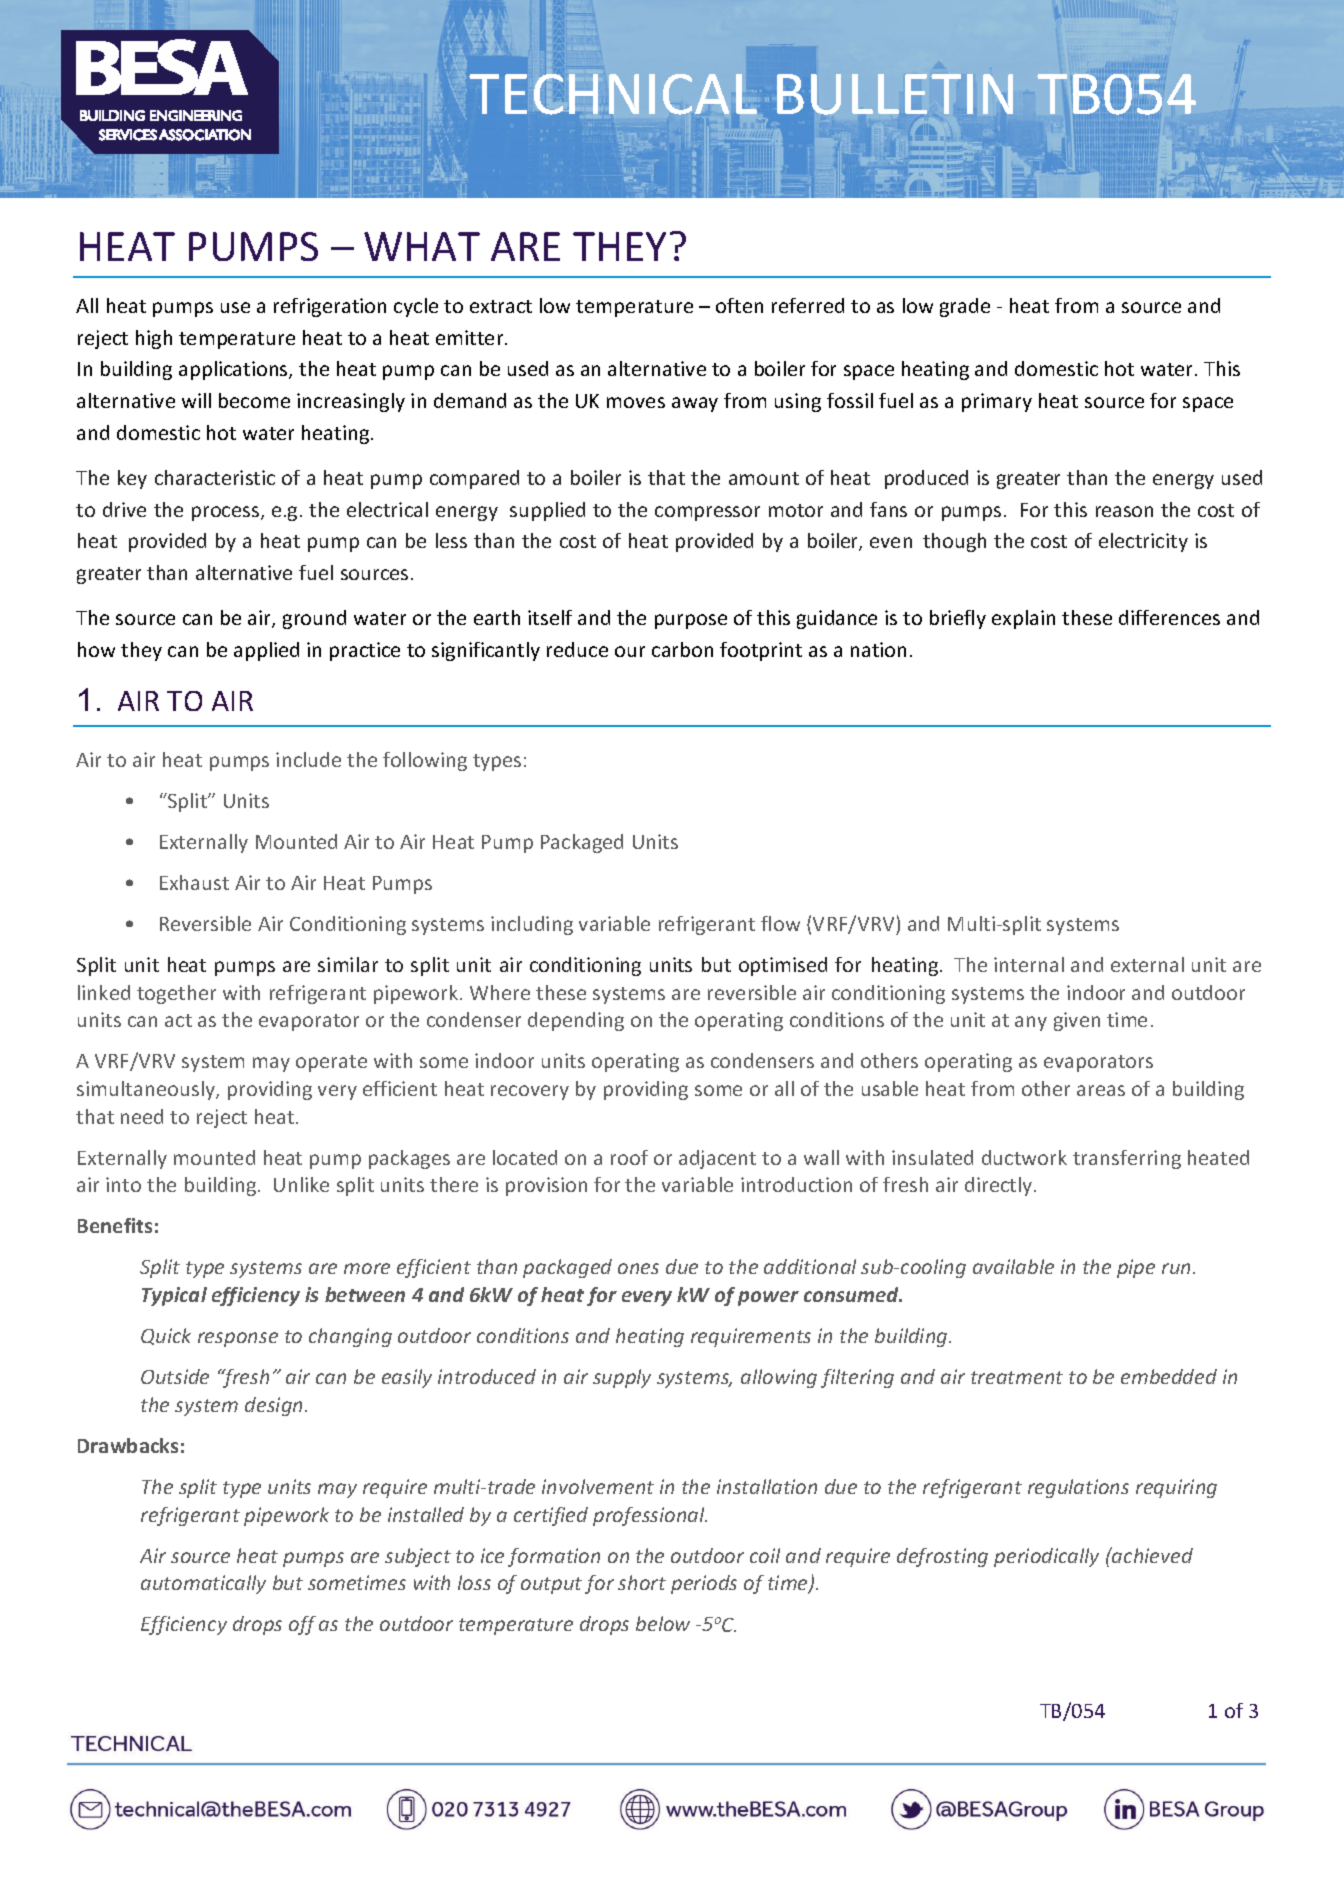 The image size is (1344, 1902). I want to click on Exhaust, so click(194, 882).
